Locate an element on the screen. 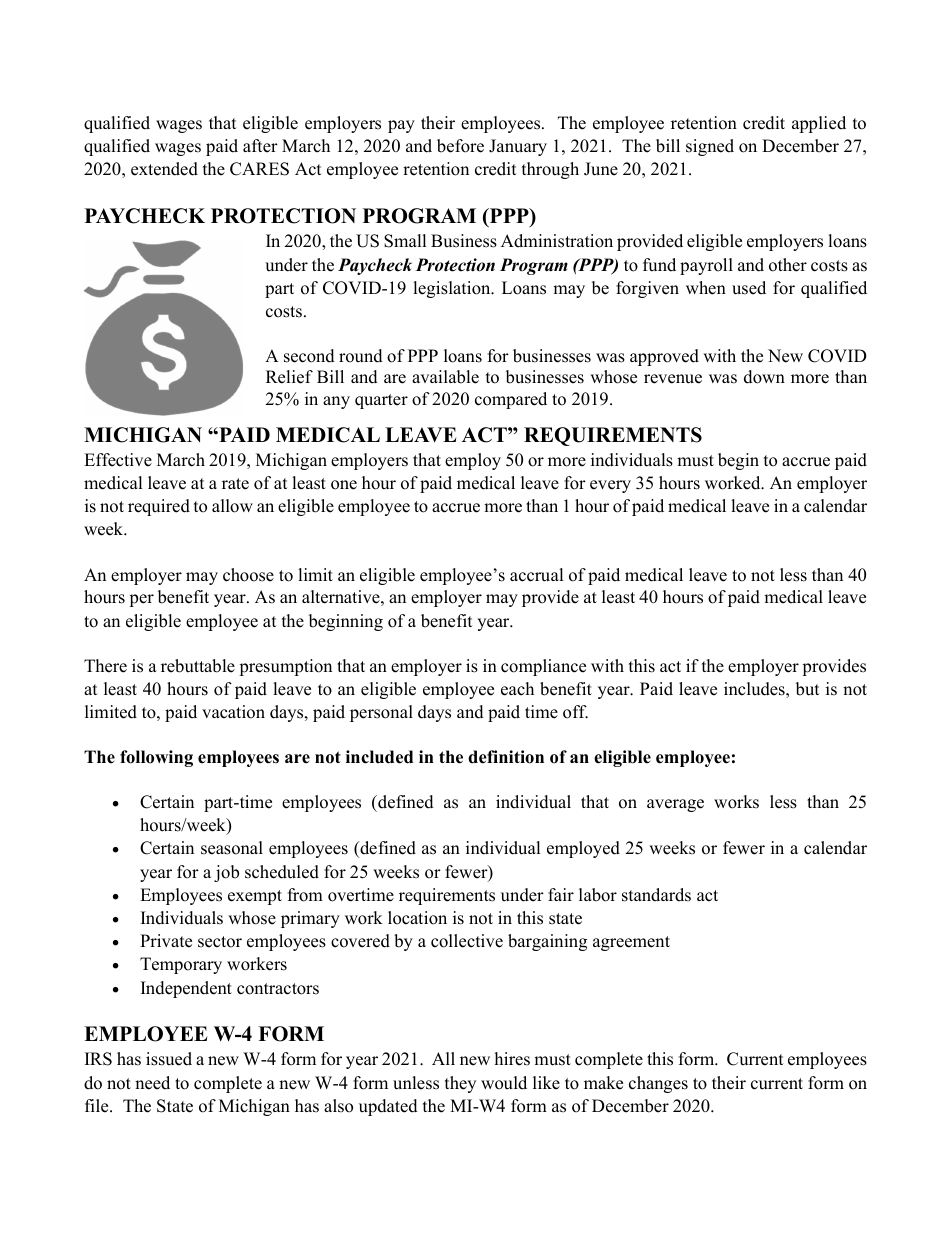 Image resolution: width=952 pixels, height=1233 pixels. compliance is located at coordinates (543, 667).
